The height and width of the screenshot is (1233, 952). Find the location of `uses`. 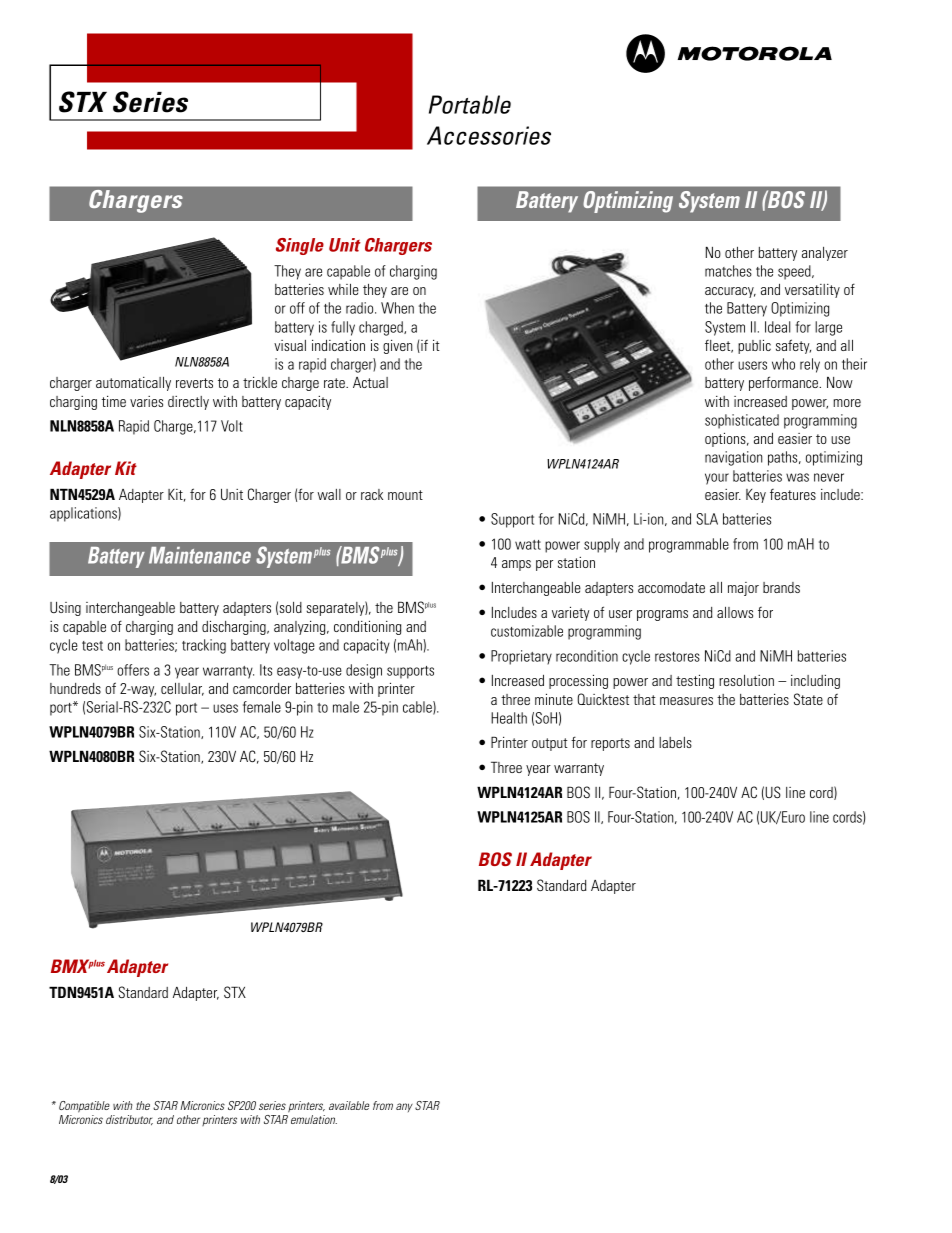

uses is located at coordinates (225, 708).
